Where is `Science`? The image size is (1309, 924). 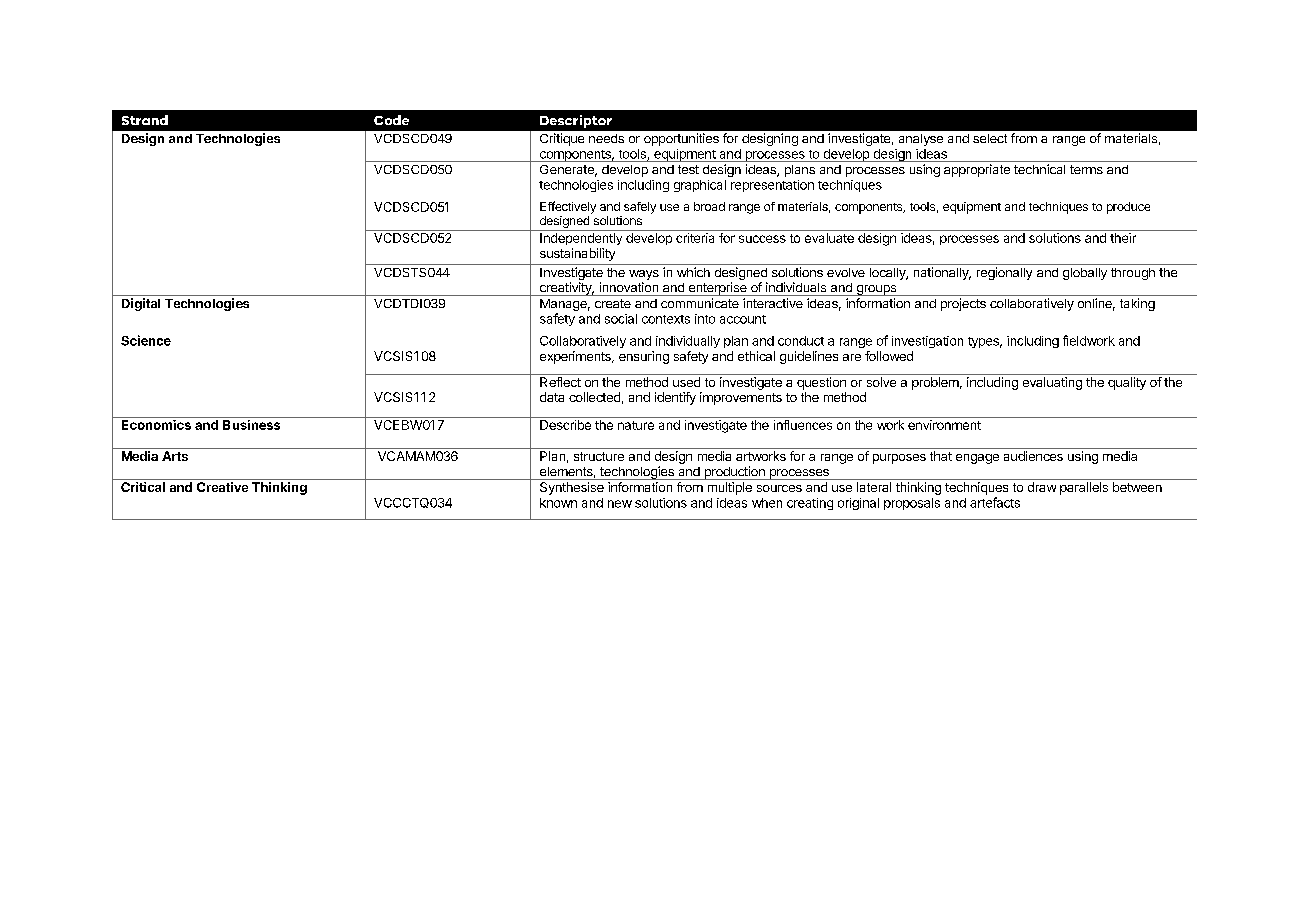
Science is located at coordinates (146, 340).
